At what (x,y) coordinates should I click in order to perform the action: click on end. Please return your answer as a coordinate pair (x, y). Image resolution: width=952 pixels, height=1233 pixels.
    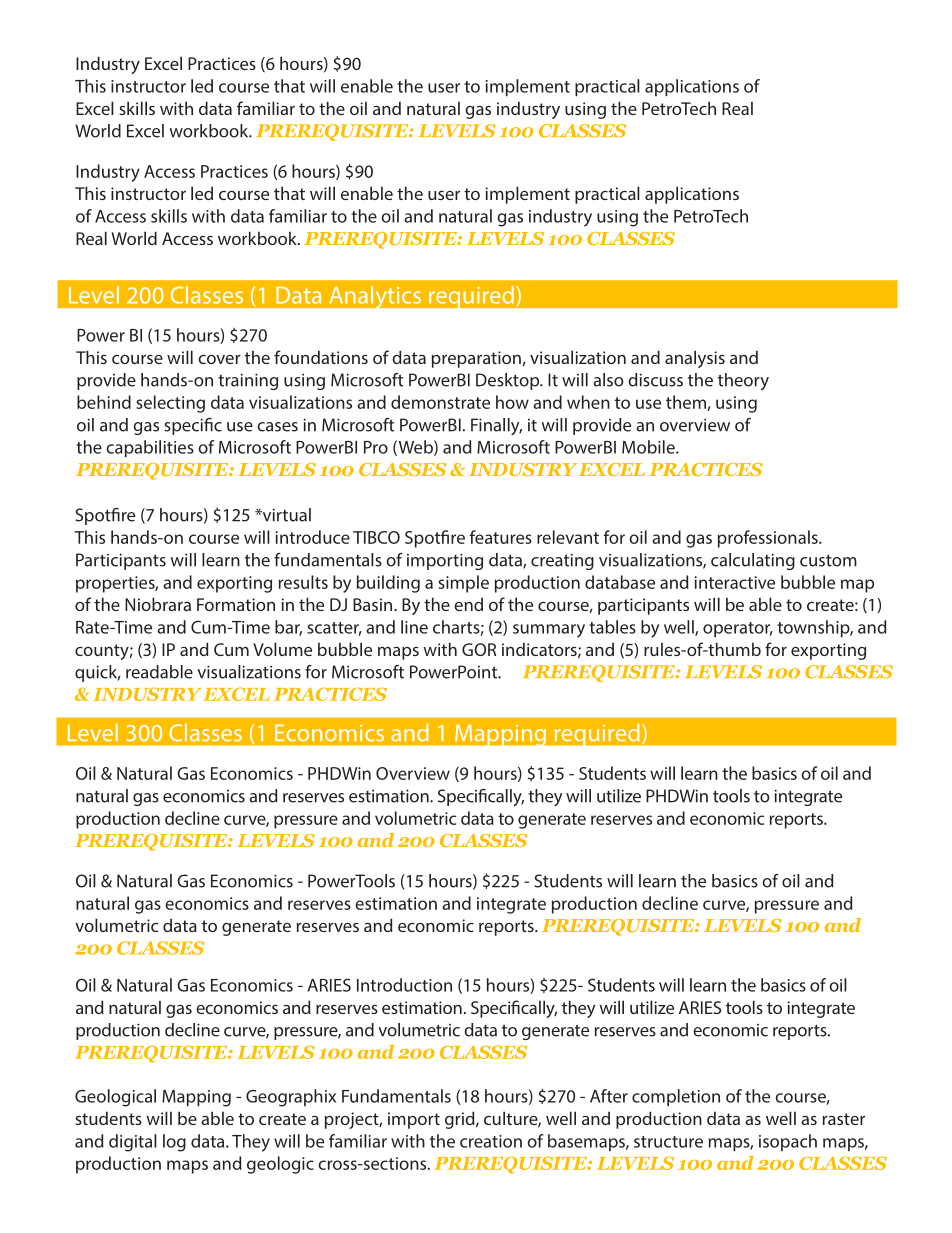
    Looking at the image, I should click on (468, 604).
